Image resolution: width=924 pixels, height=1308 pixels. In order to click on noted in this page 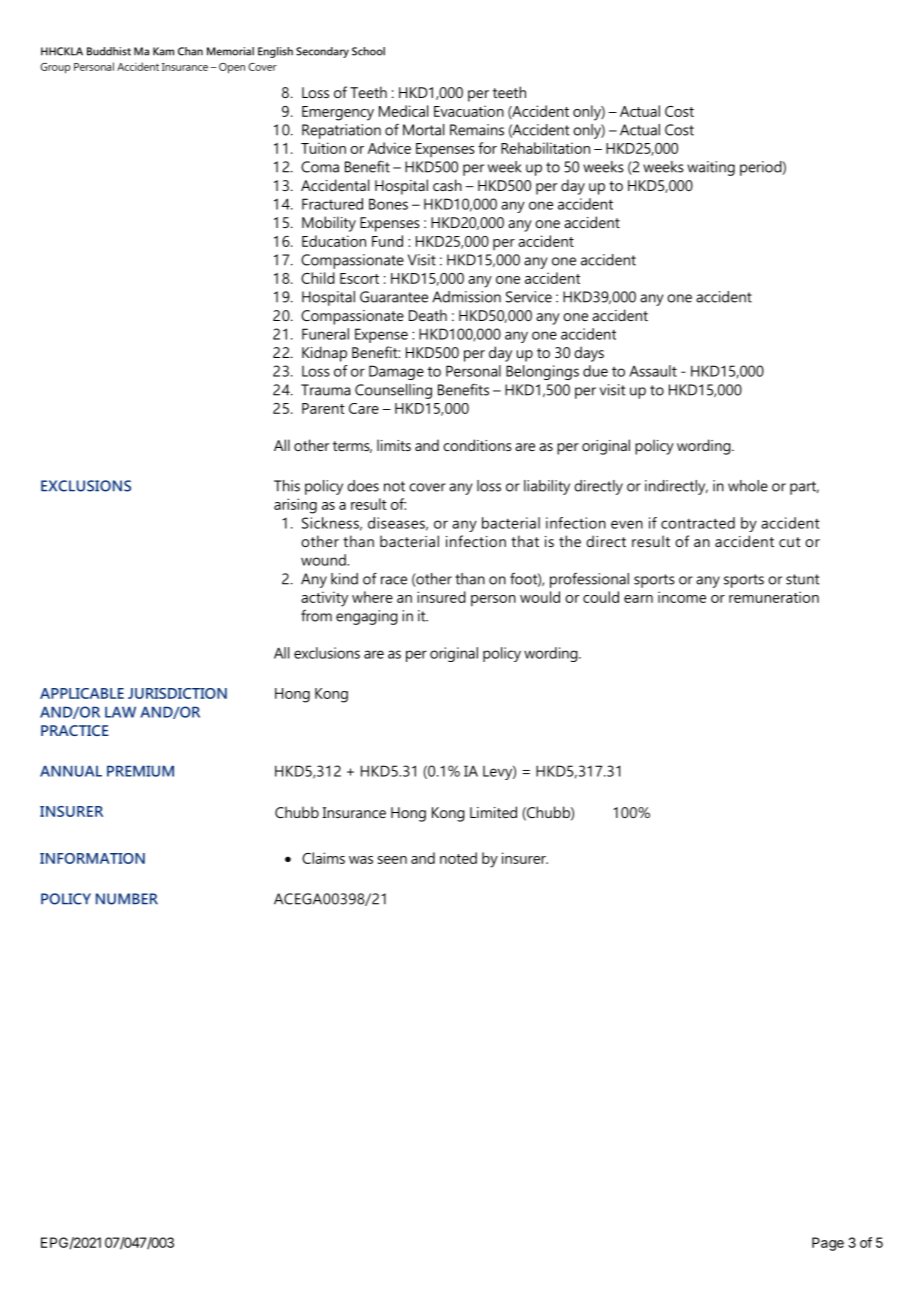, I will do `click(458, 858)`.
